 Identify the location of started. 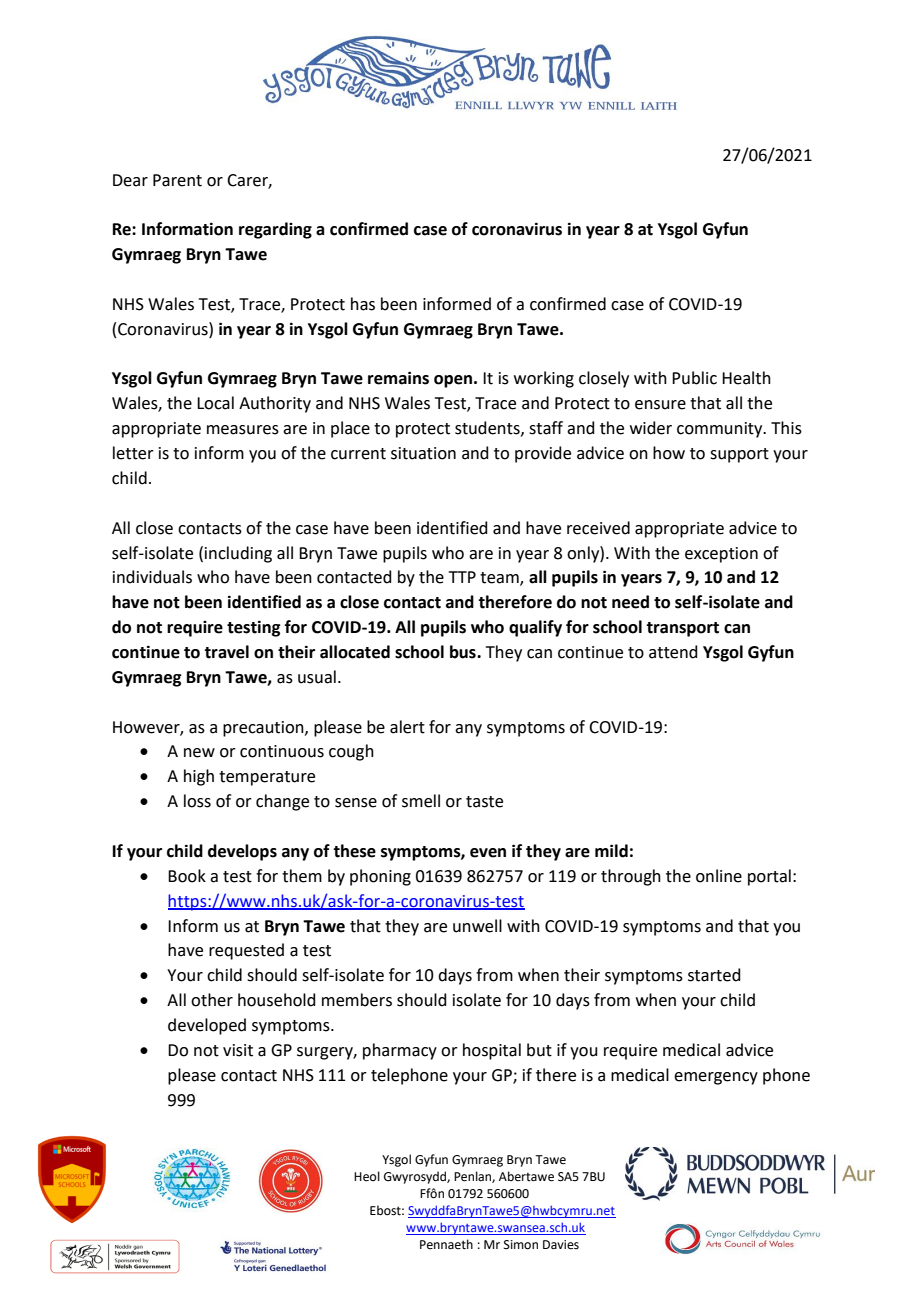
(714, 975).
